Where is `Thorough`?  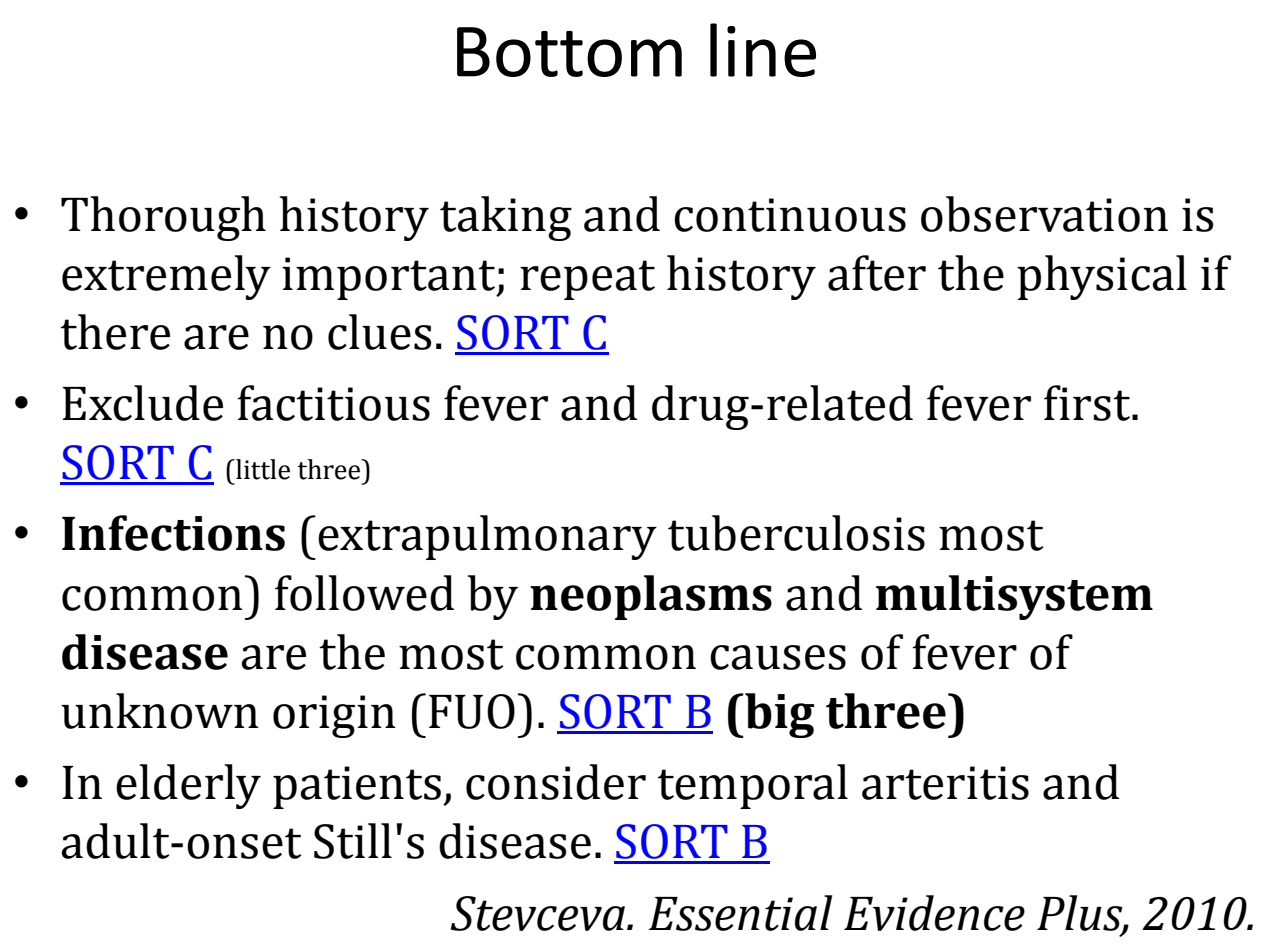
Thorough is located at coordinates (163, 218).
